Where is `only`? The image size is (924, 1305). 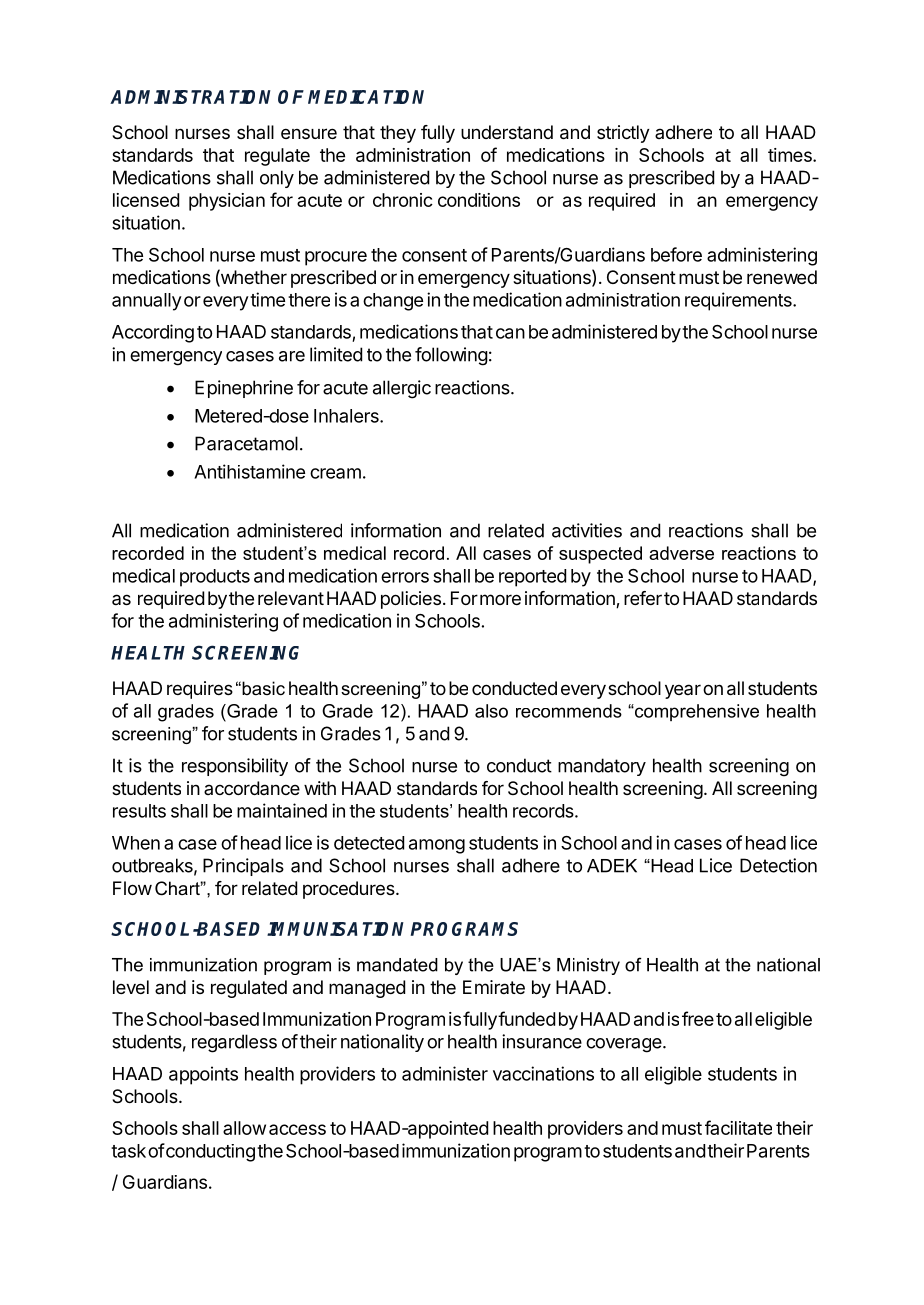
only is located at coordinates (277, 179).
